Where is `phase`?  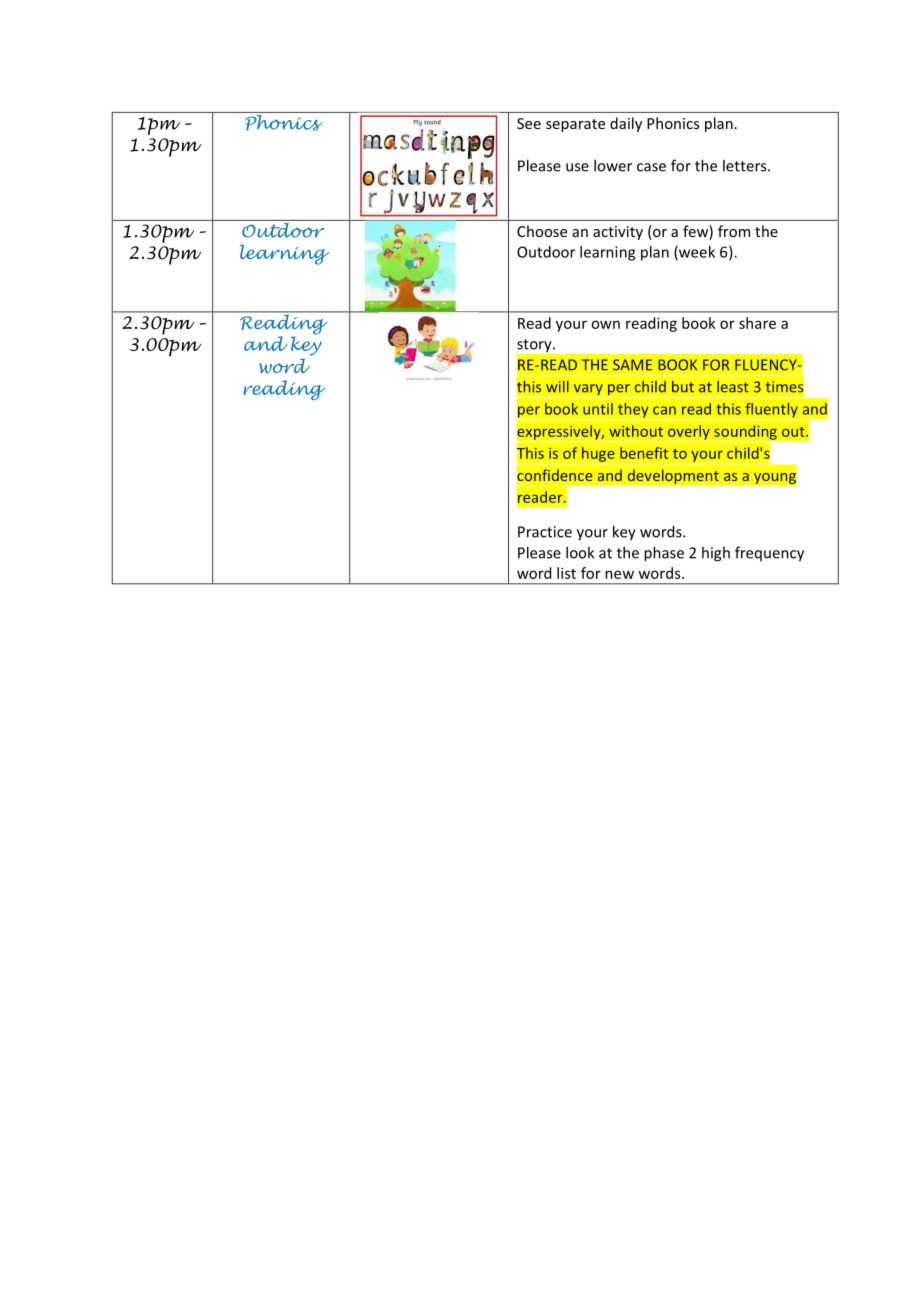
phase is located at coordinates (664, 554).
